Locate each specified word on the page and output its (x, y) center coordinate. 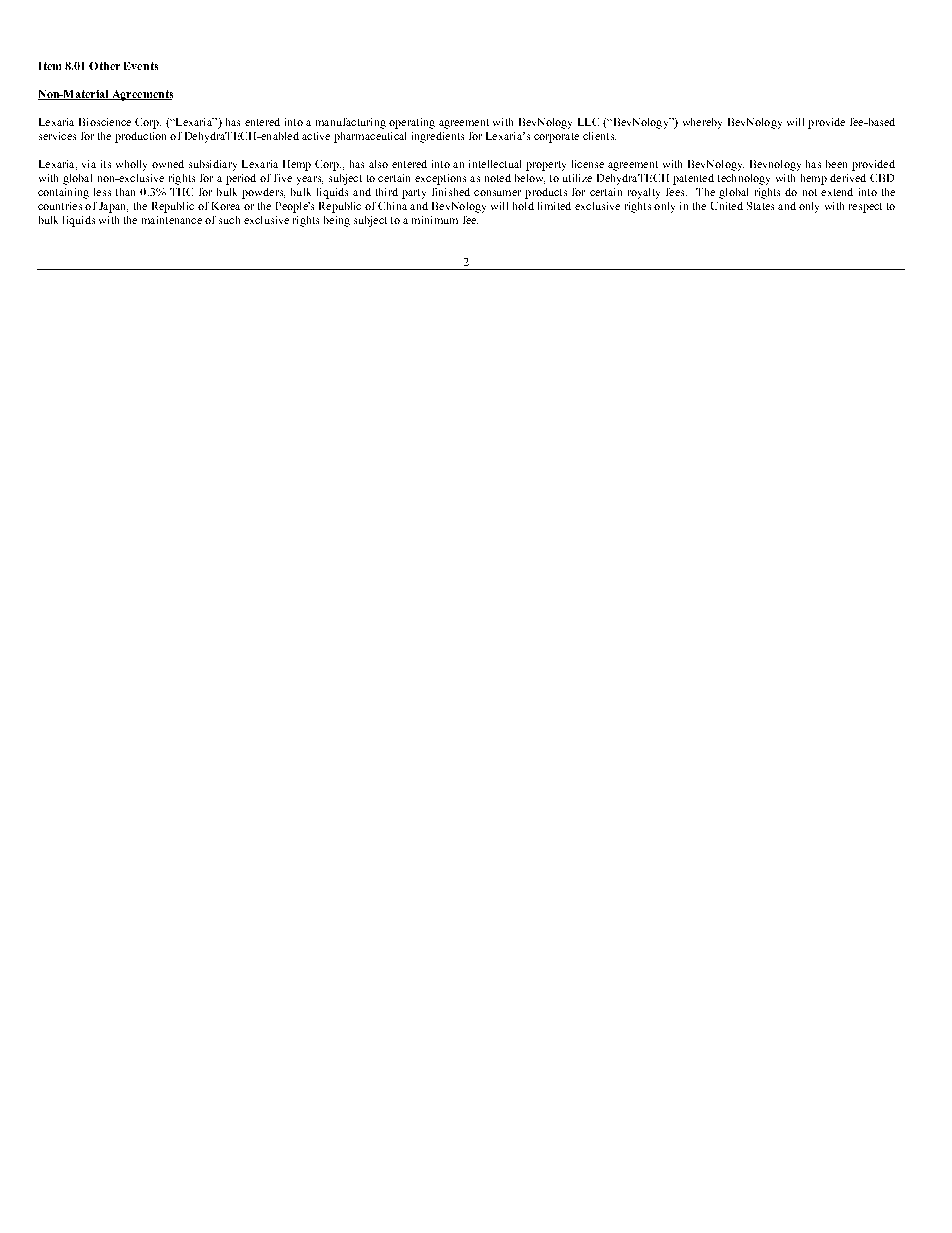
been (836, 164)
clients (599, 136)
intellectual (495, 164)
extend (837, 192)
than (125, 192)
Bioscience (105, 122)
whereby (702, 123)
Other (104, 66)
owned (168, 164)
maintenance (172, 220)
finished (451, 192)
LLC (588, 122)
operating (412, 123)
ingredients (438, 137)
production (140, 137)
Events (141, 66)
